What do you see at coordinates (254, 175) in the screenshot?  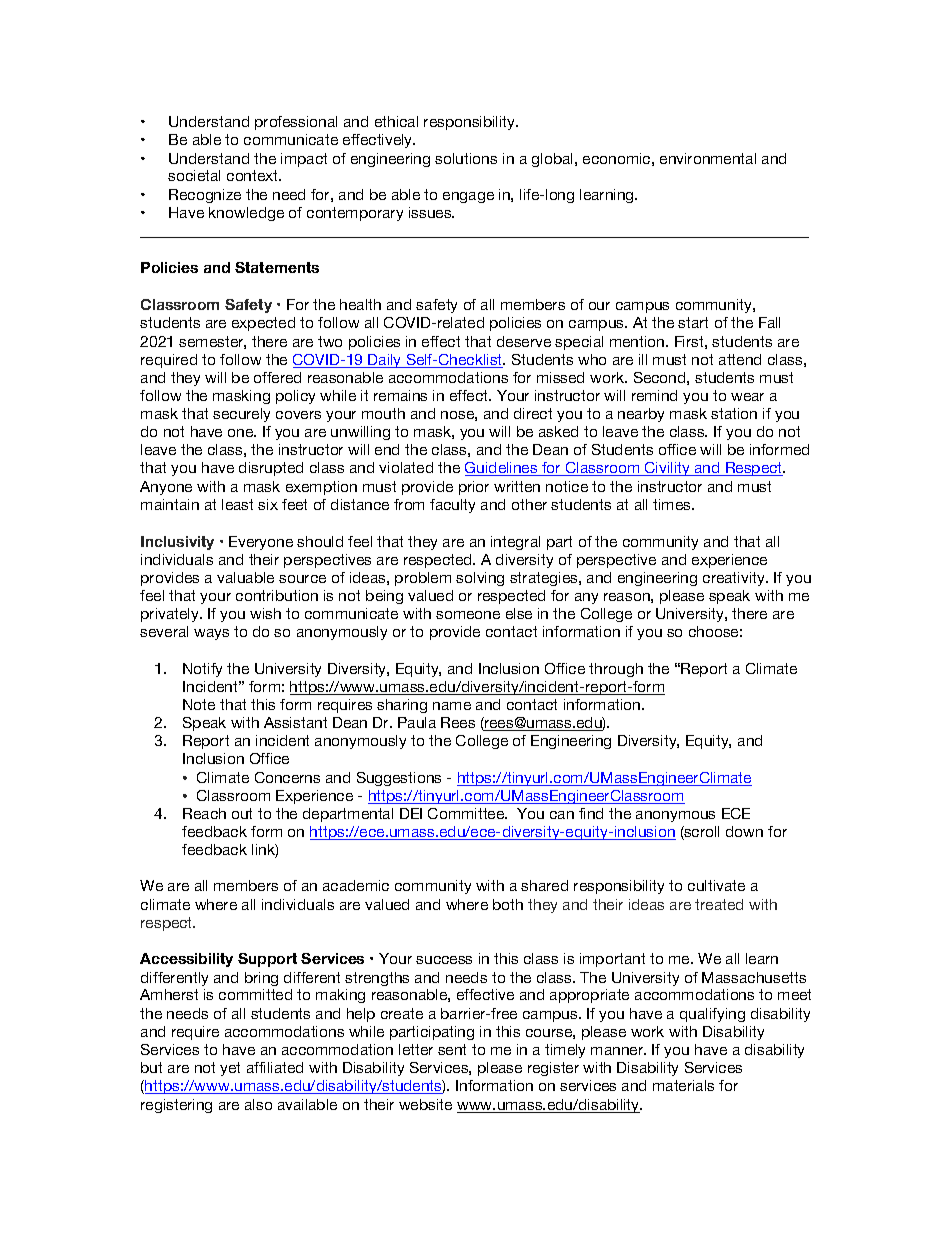 I see `context` at bounding box center [254, 175].
